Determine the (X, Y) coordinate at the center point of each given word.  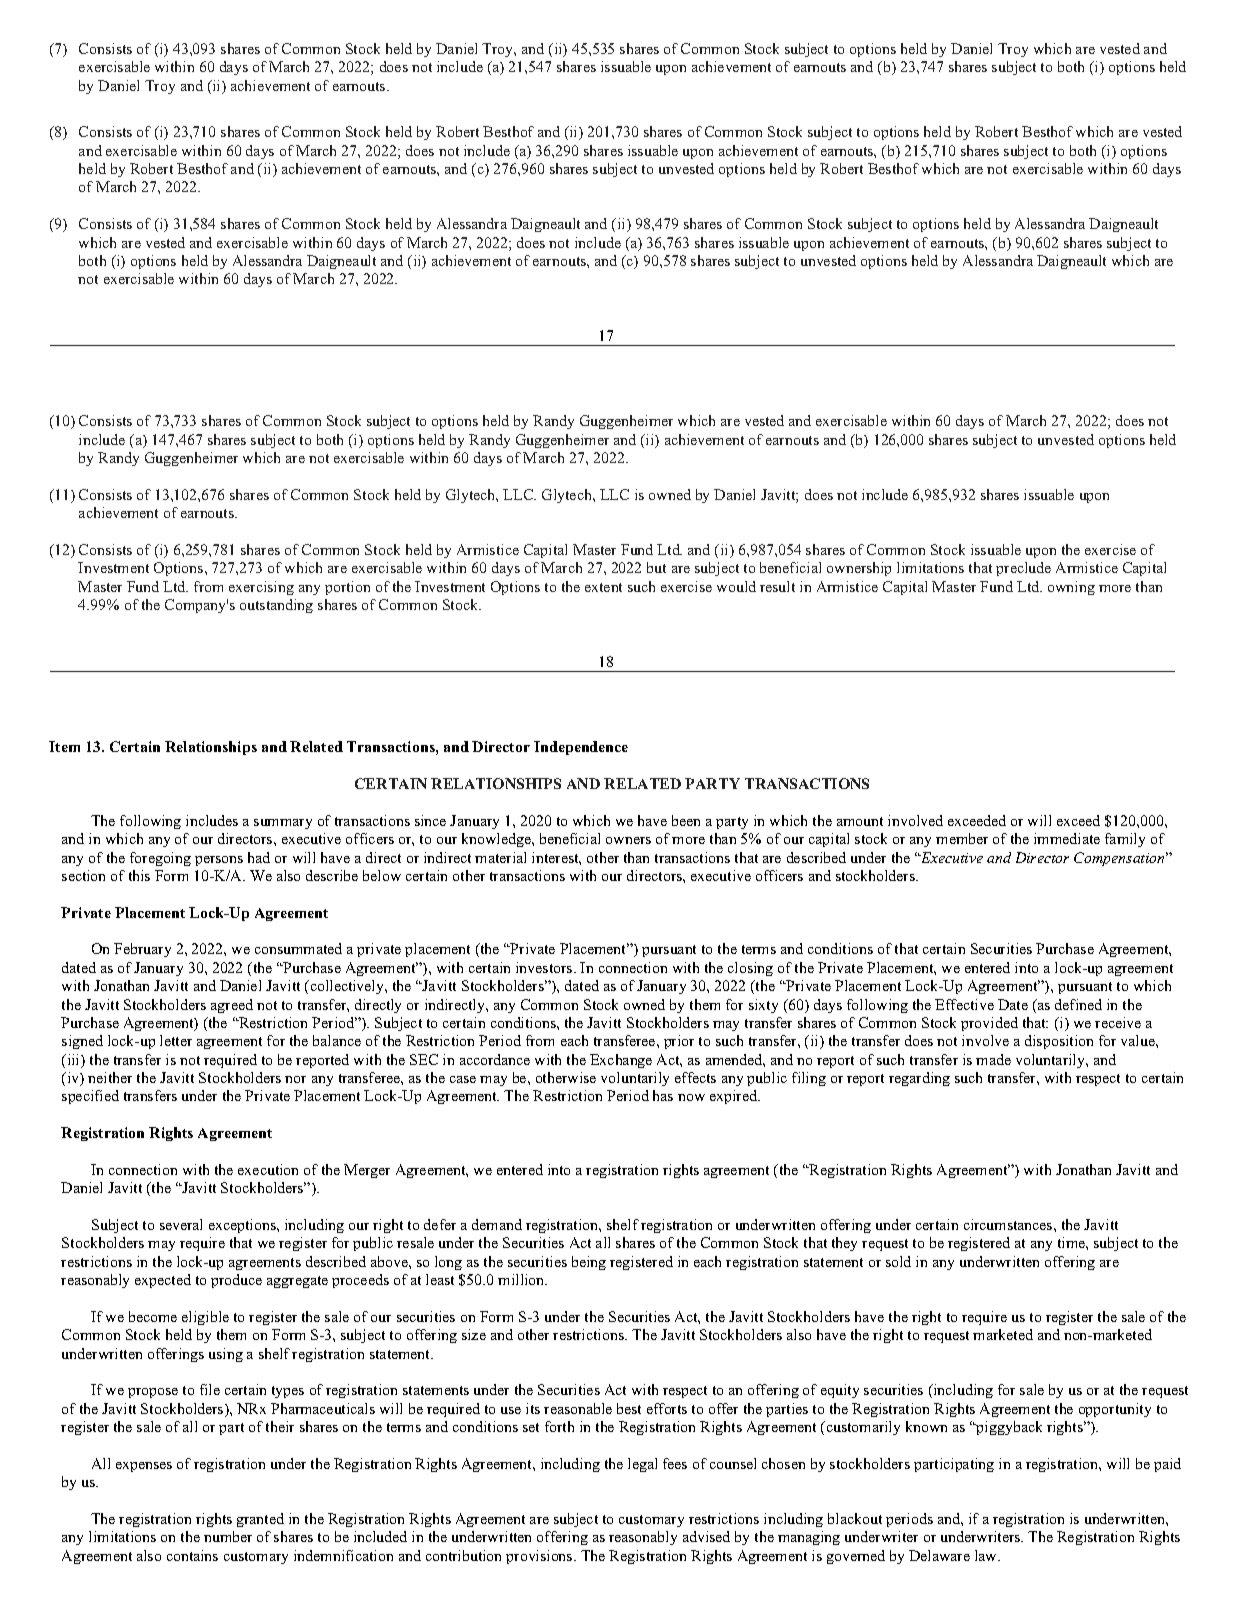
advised (706, 1536)
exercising (261, 588)
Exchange (621, 1061)
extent (603, 587)
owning (1071, 588)
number (228, 1536)
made (993, 1059)
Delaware (939, 1555)
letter (176, 1040)
